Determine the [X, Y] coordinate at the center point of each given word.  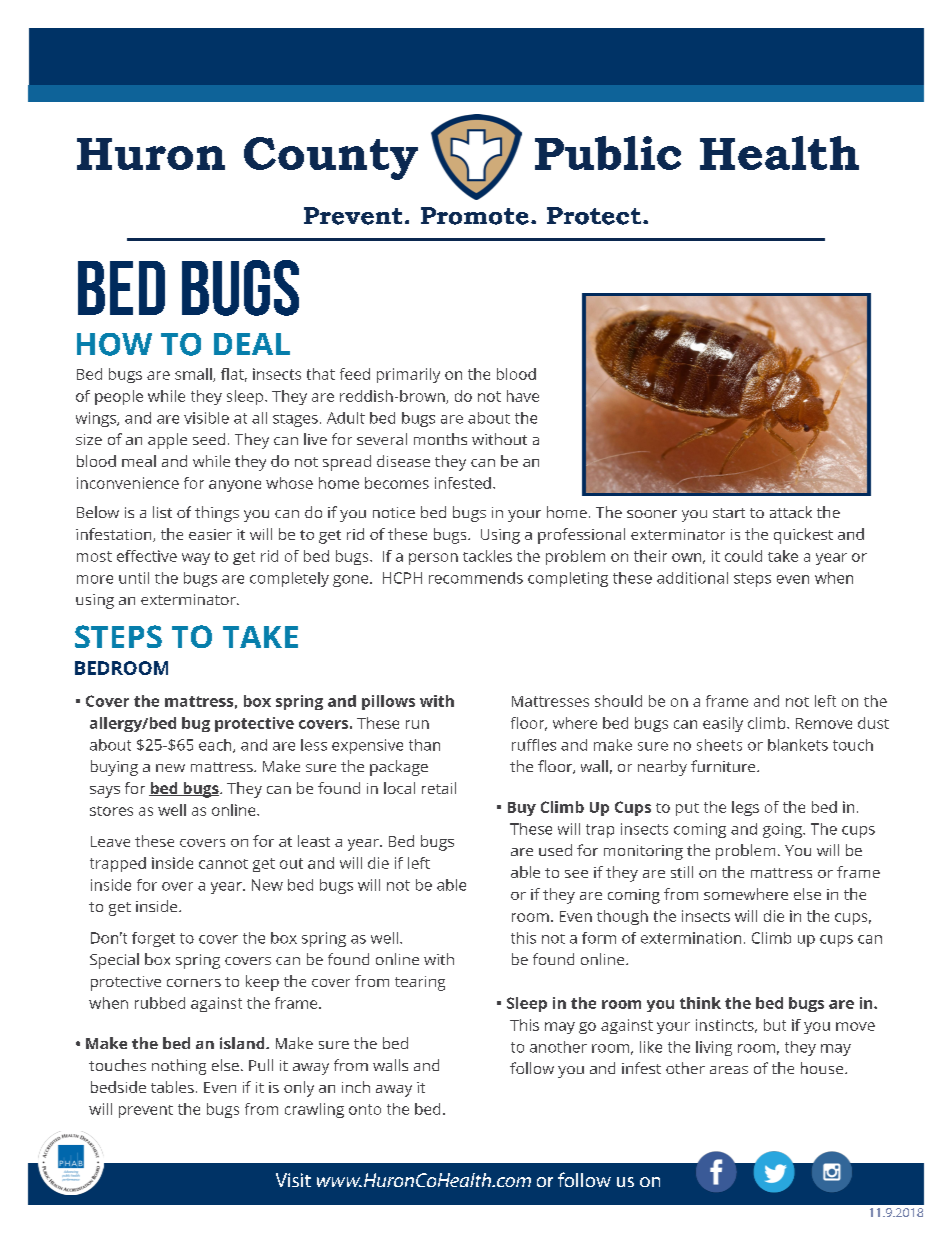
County [331, 158]
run [417, 724]
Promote [475, 216]
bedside [118, 1087]
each [216, 746]
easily [723, 724]
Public [608, 153]
